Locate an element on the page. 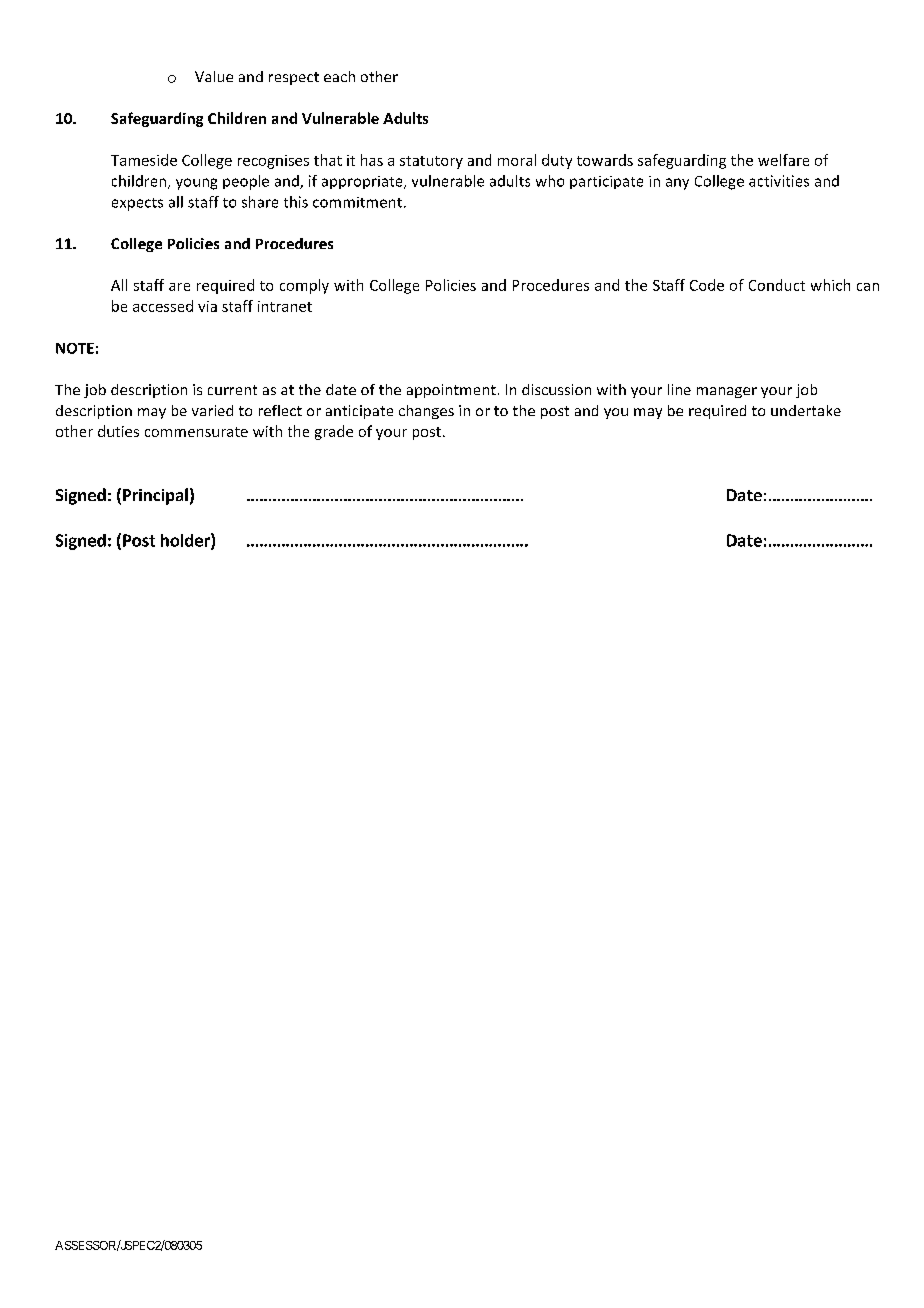 The height and width of the image is (1308, 924). accessed is located at coordinates (163, 306).
